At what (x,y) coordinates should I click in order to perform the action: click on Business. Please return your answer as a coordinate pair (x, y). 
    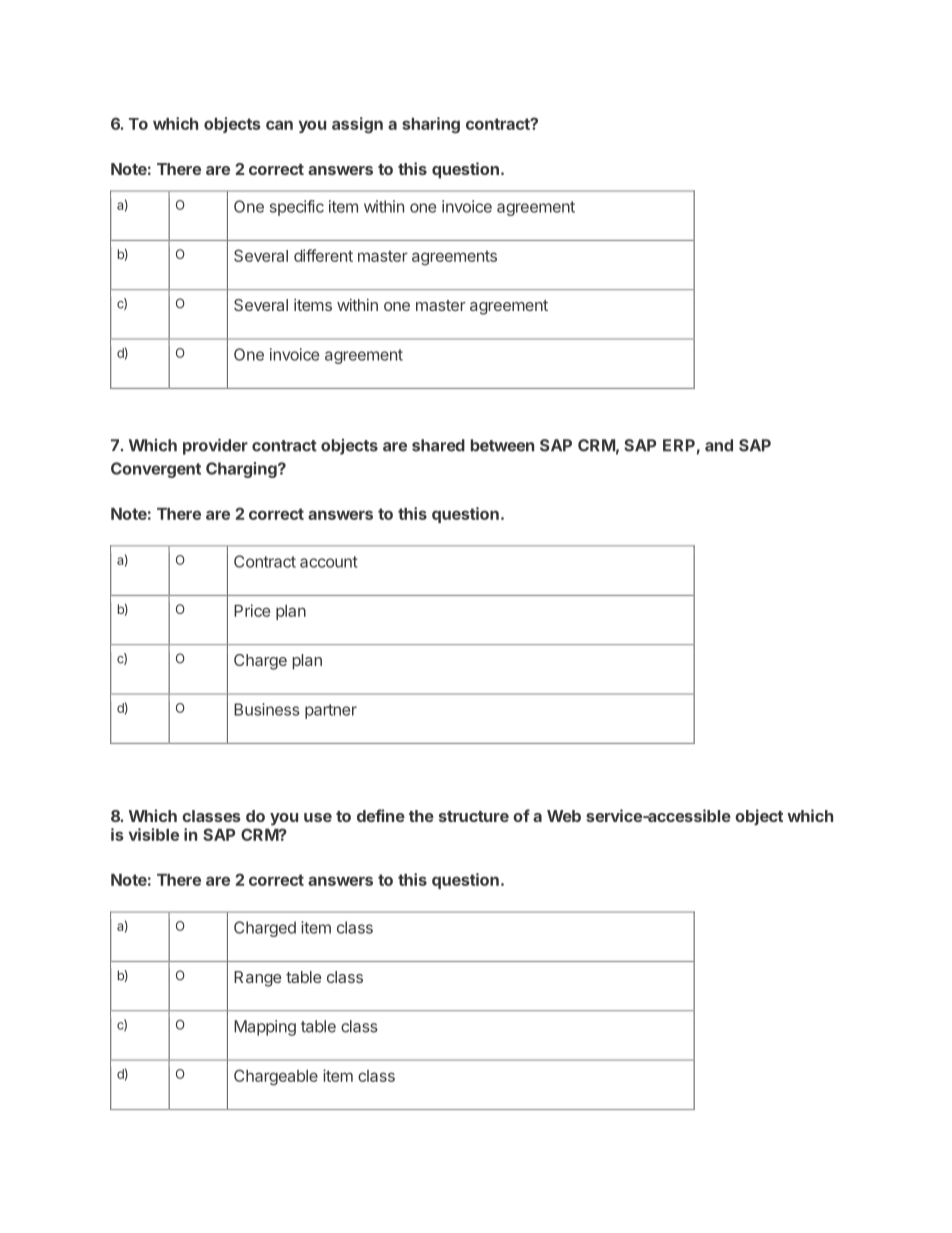
    Looking at the image, I should click on (267, 709).
